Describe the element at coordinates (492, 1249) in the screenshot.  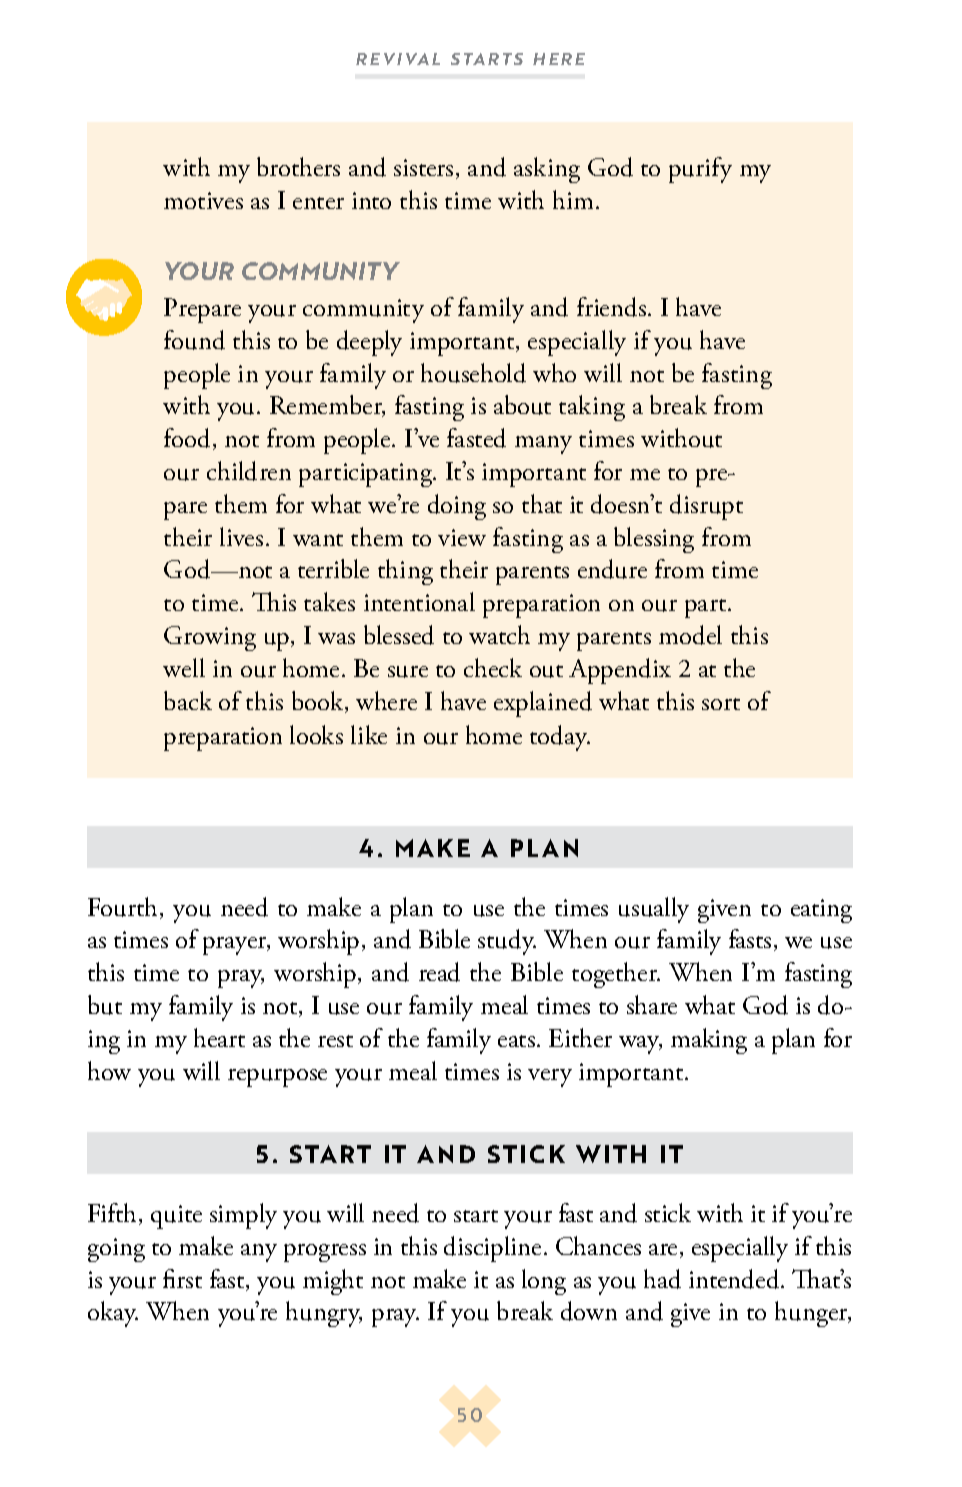
I see `discipline` at that location.
